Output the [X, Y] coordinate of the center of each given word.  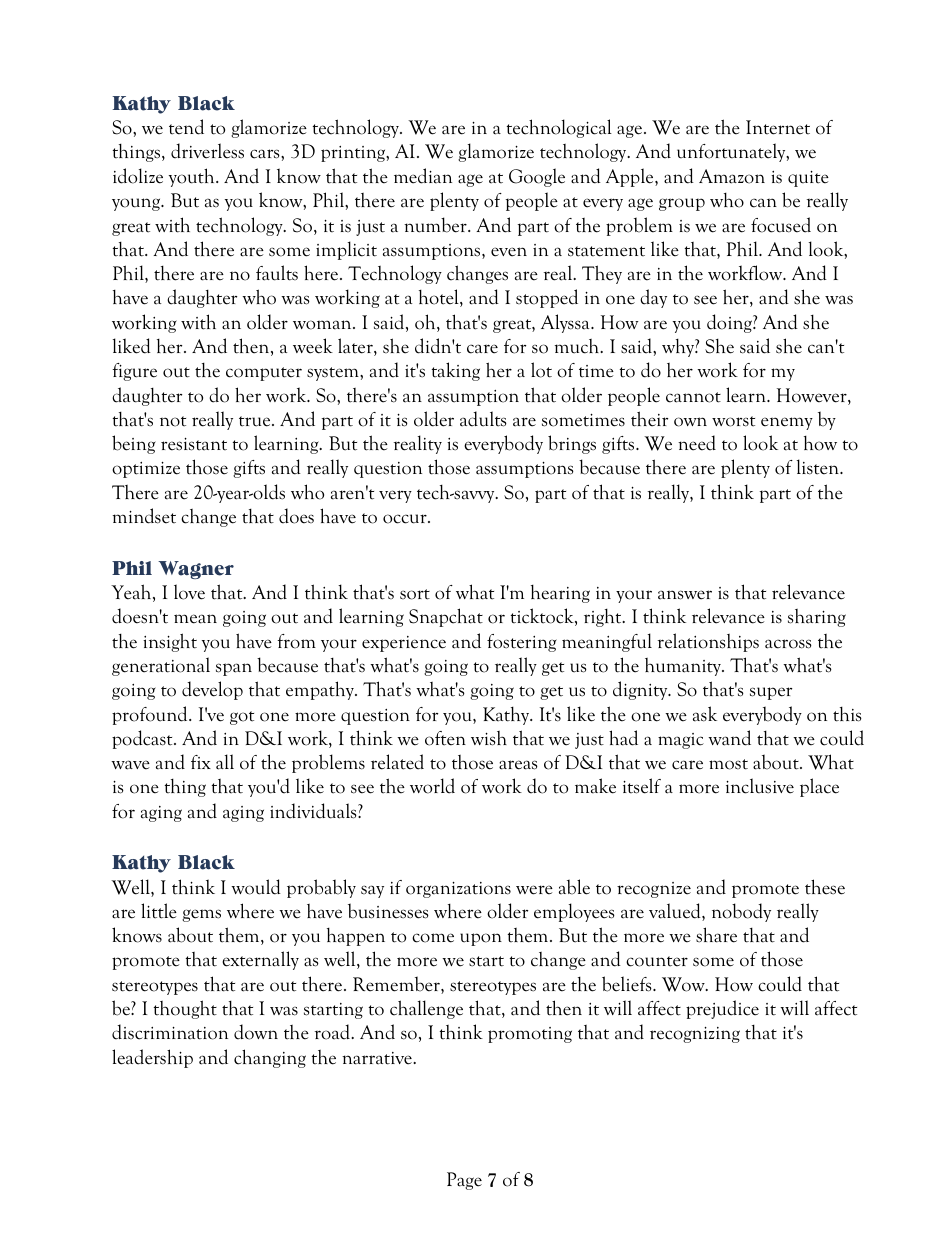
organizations [458, 890]
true [256, 421]
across [788, 644]
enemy [787, 423]
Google [537, 177]
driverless [207, 151]
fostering [522, 643]
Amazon [732, 176]
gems [201, 915]
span [234, 669]
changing [270, 1058]
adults [483, 419]
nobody [741, 912]
